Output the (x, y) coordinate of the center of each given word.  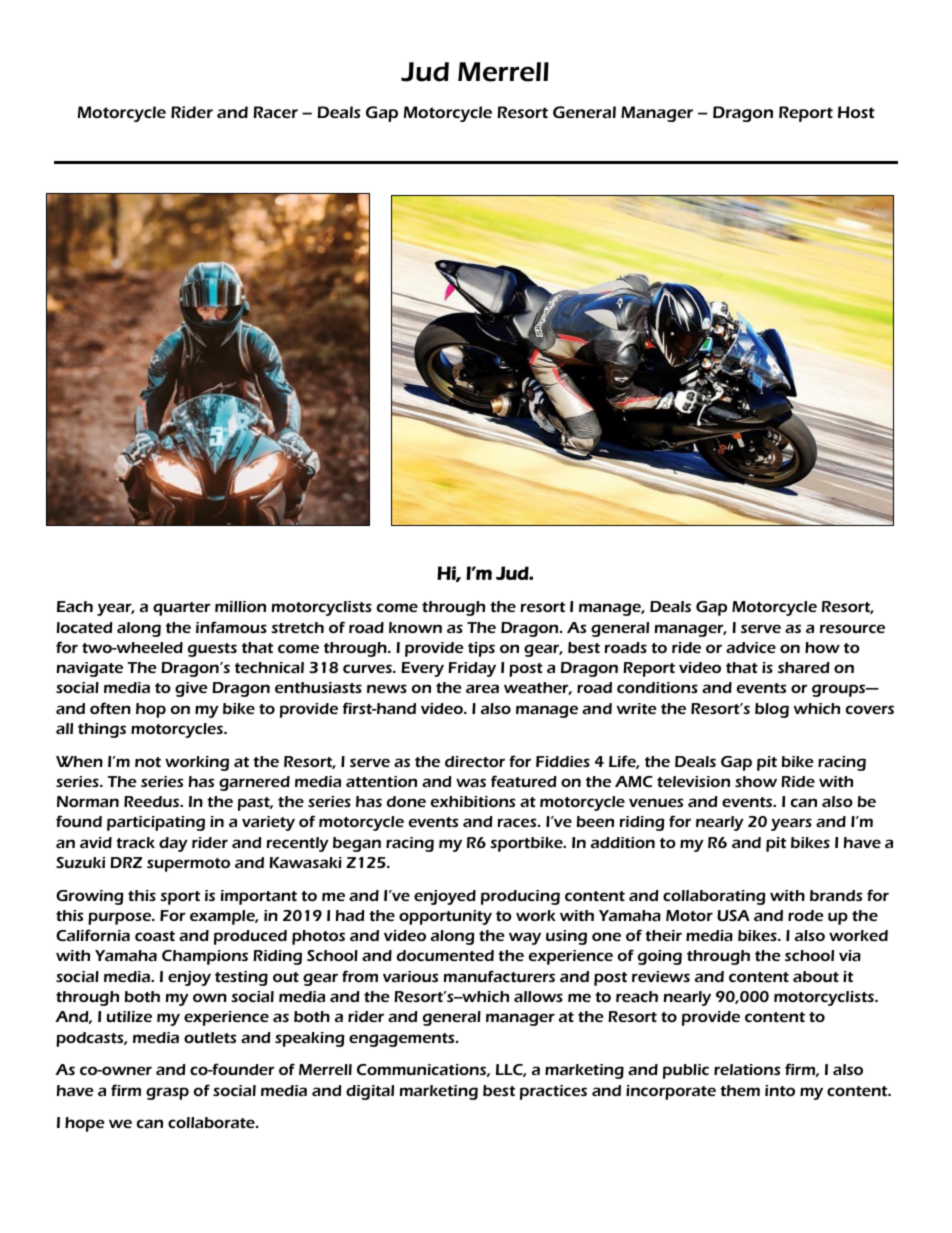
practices (553, 1092)
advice (751, 647)
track (135, 842)
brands (836, 895)
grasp (167, 1093)
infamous (231, 627)
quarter (181, 609)
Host (856, 112)
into (780, 1090)
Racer (275, 112)
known (415, 627)
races (518, 822)
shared (804, 667)
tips (481, 649)
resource (852, 628)
